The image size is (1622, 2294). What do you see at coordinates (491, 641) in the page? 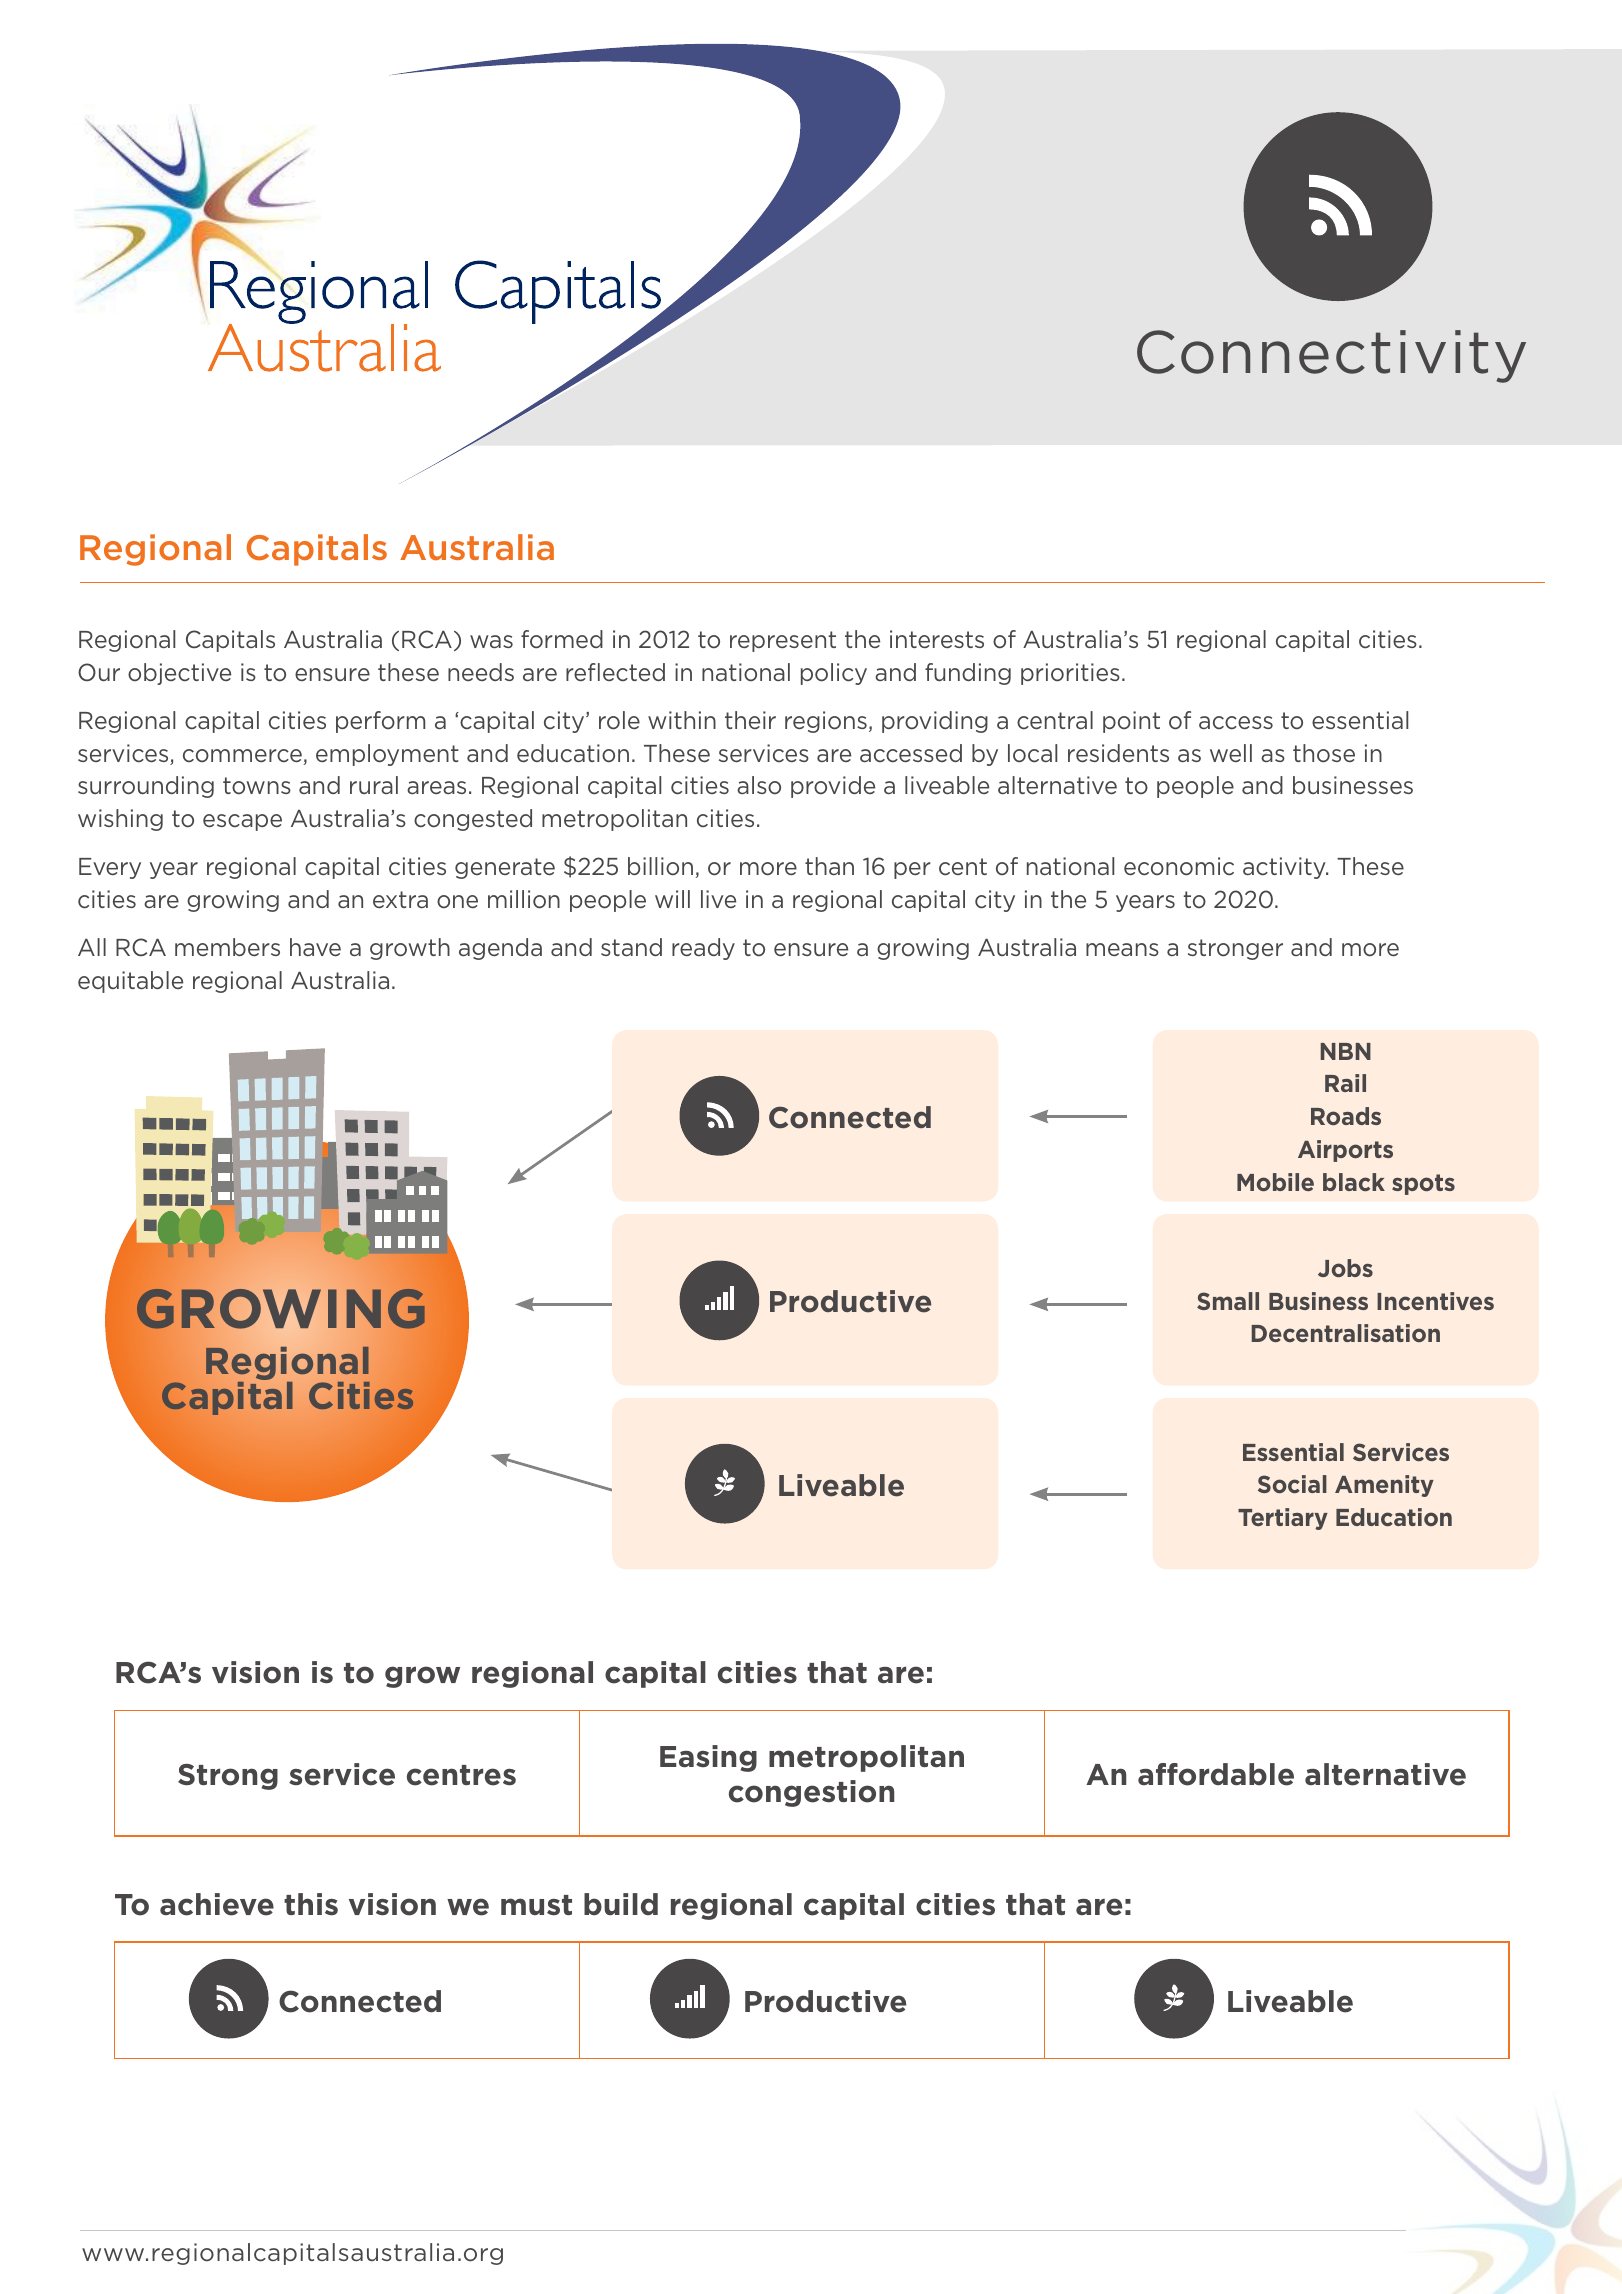
I see `was` at bounding box center [491, 641].
